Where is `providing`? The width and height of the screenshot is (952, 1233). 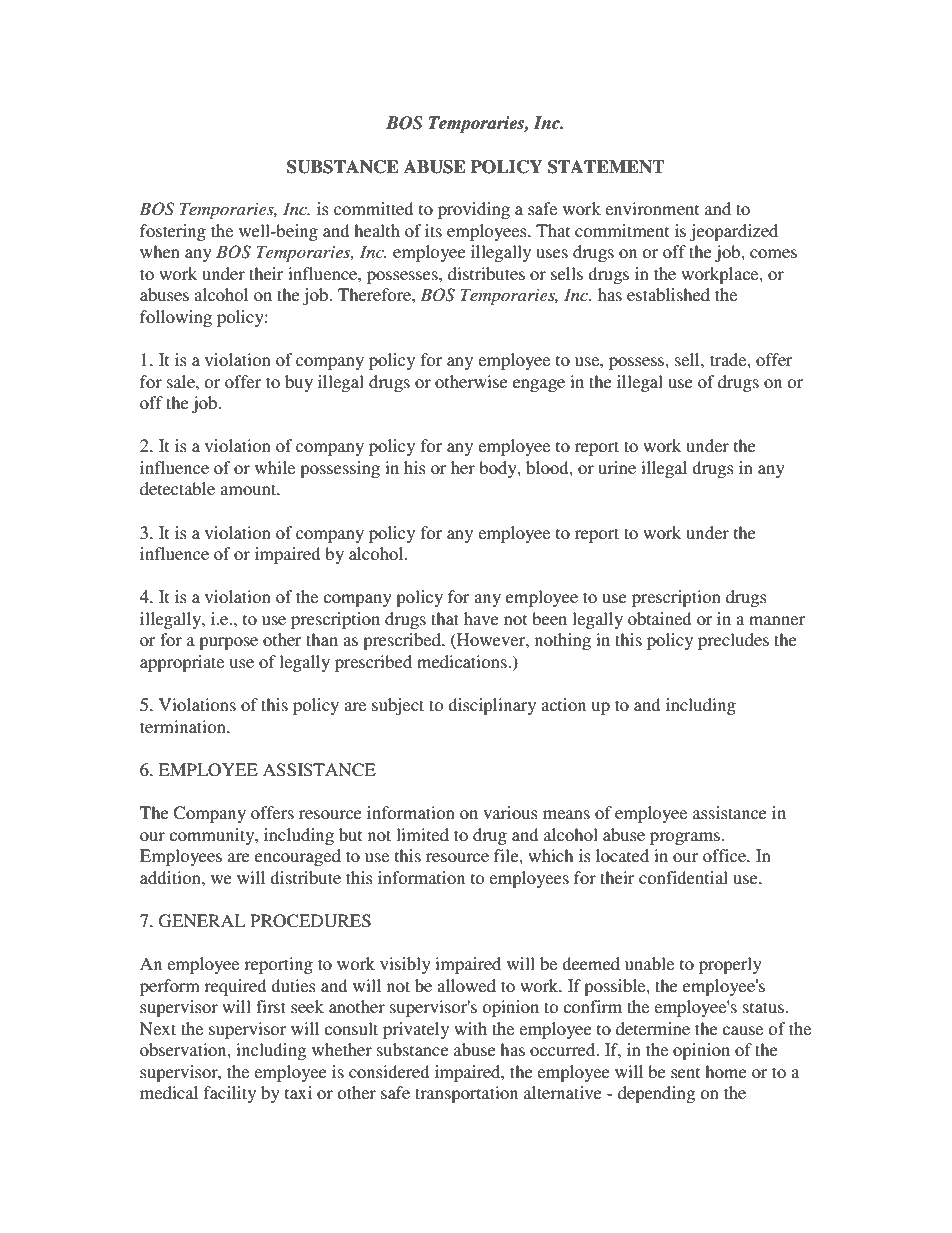
providing is located at coordinates (474, 210).
